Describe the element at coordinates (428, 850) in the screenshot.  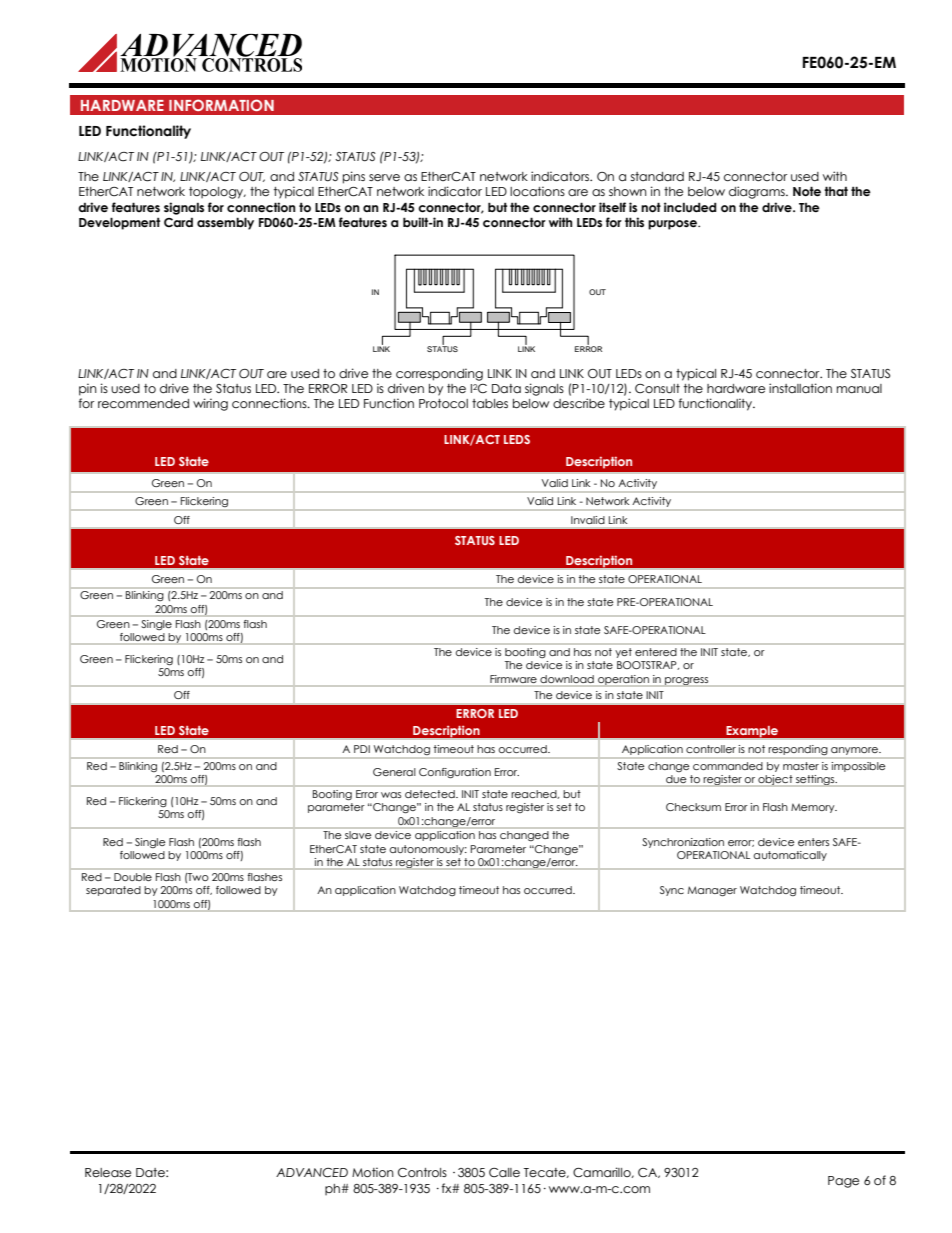
I see `autonomously` at that location.
